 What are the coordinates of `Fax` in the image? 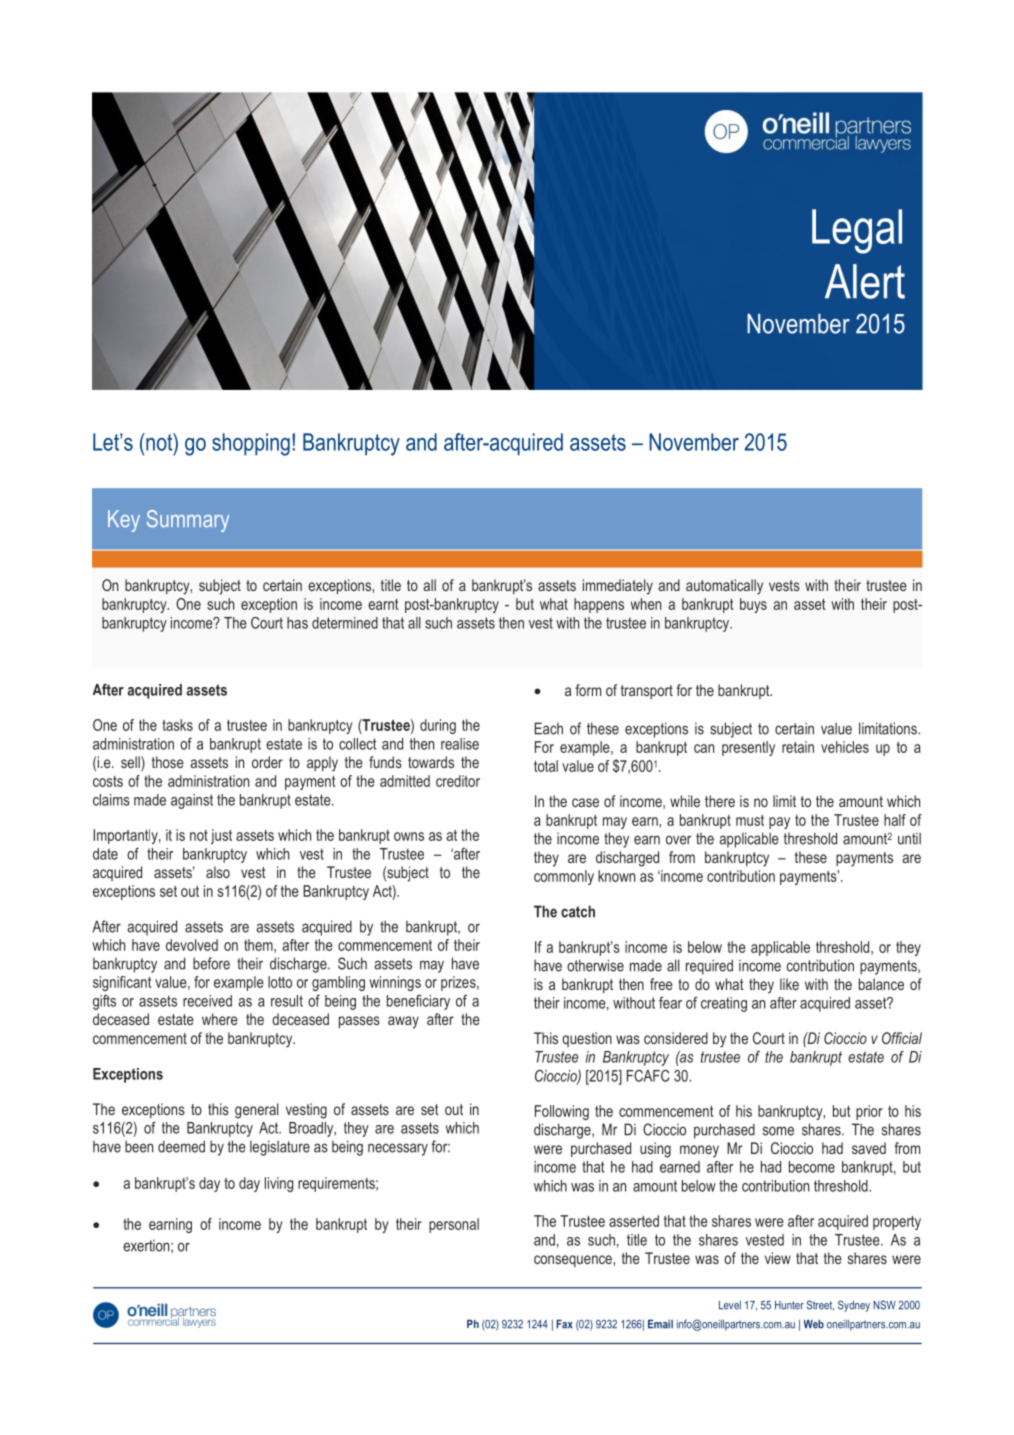 It's located at (564, 1324).
